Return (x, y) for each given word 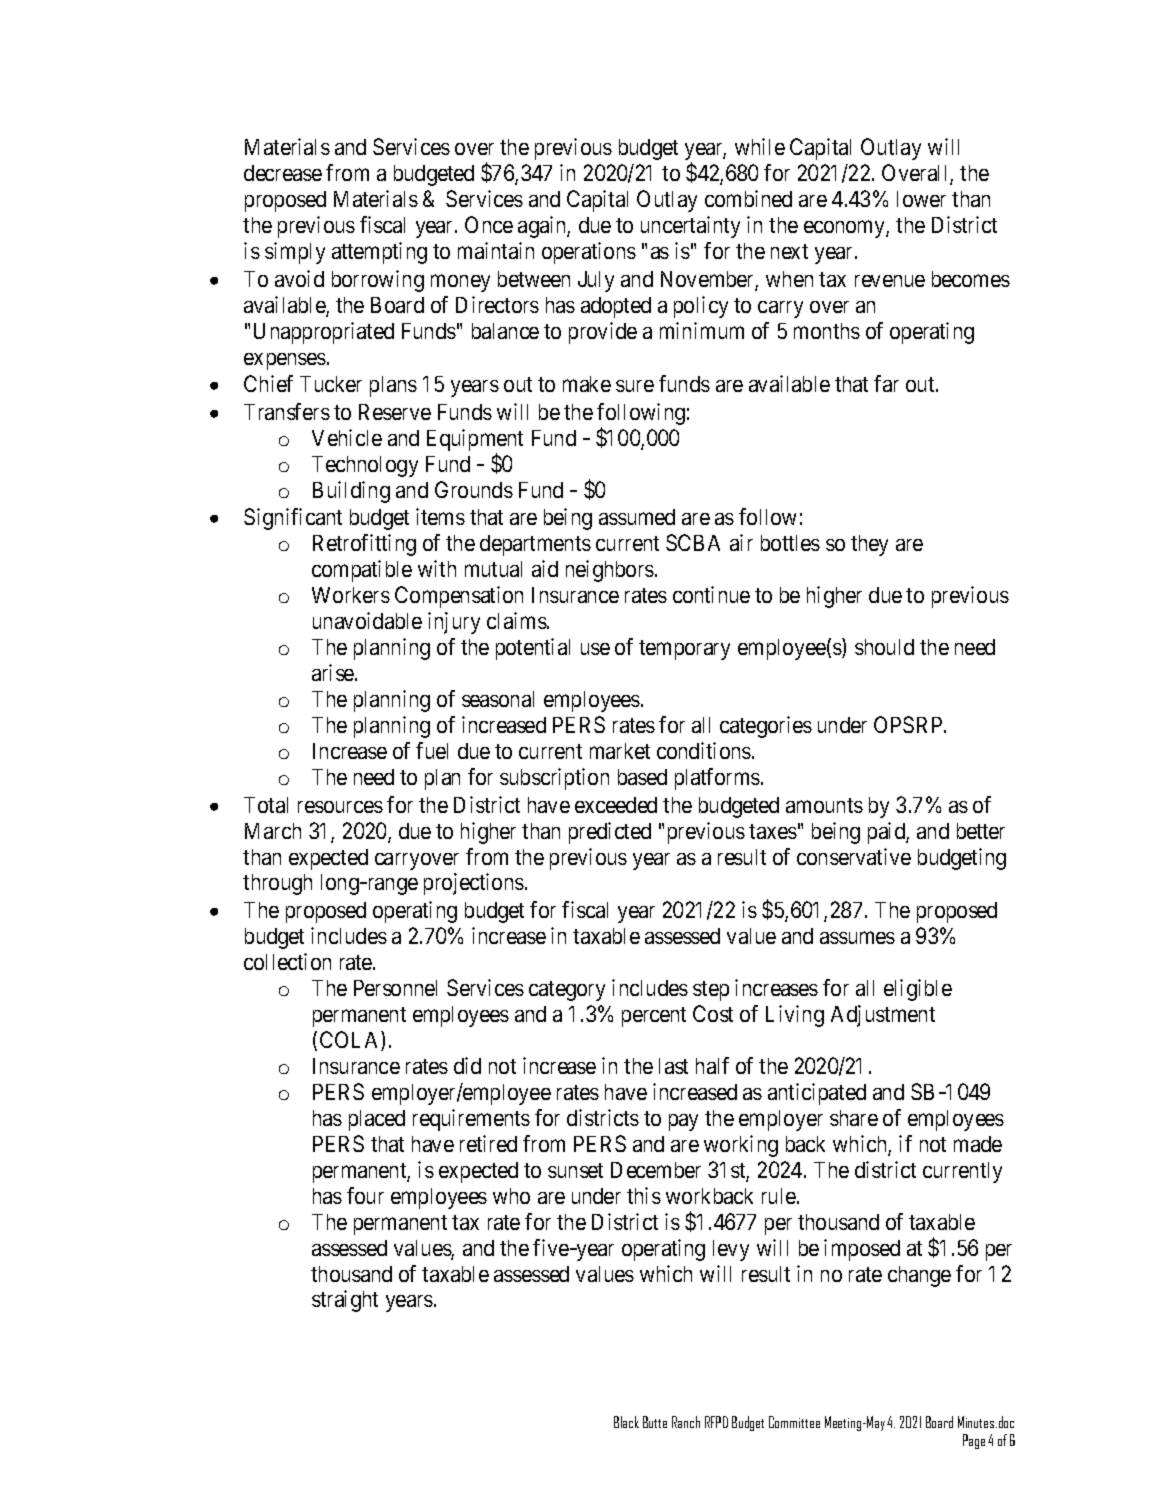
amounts (824, 805)
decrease (283, 173)
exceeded (616, 805)
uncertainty (690, 227)
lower (921, 199)
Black (626, 1422)
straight (345, 1301)
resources (340, 807)
